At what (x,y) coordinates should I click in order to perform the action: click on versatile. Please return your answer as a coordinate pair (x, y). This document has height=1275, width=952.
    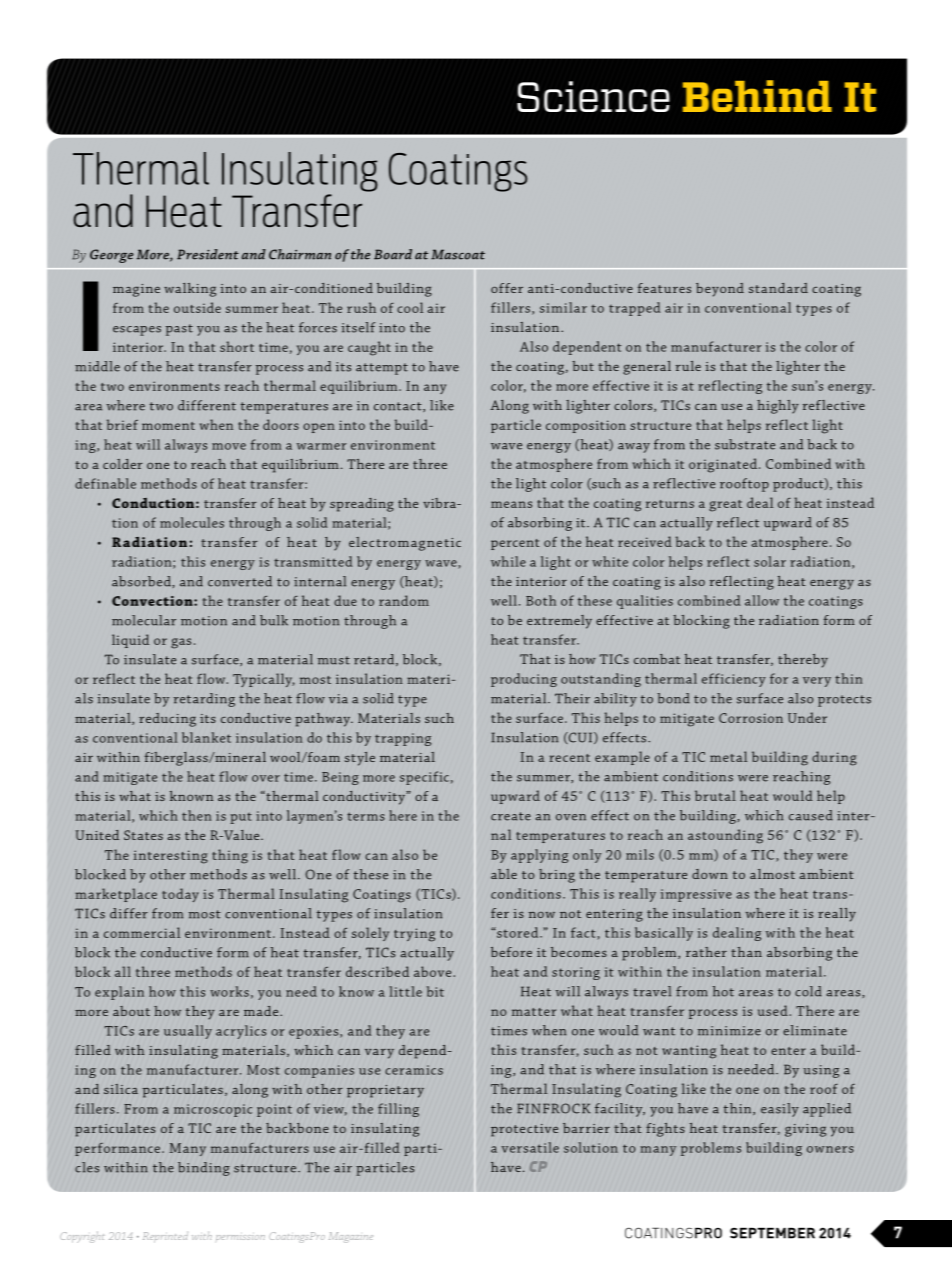
    Looking at the image, I should click on (530, 1147).
